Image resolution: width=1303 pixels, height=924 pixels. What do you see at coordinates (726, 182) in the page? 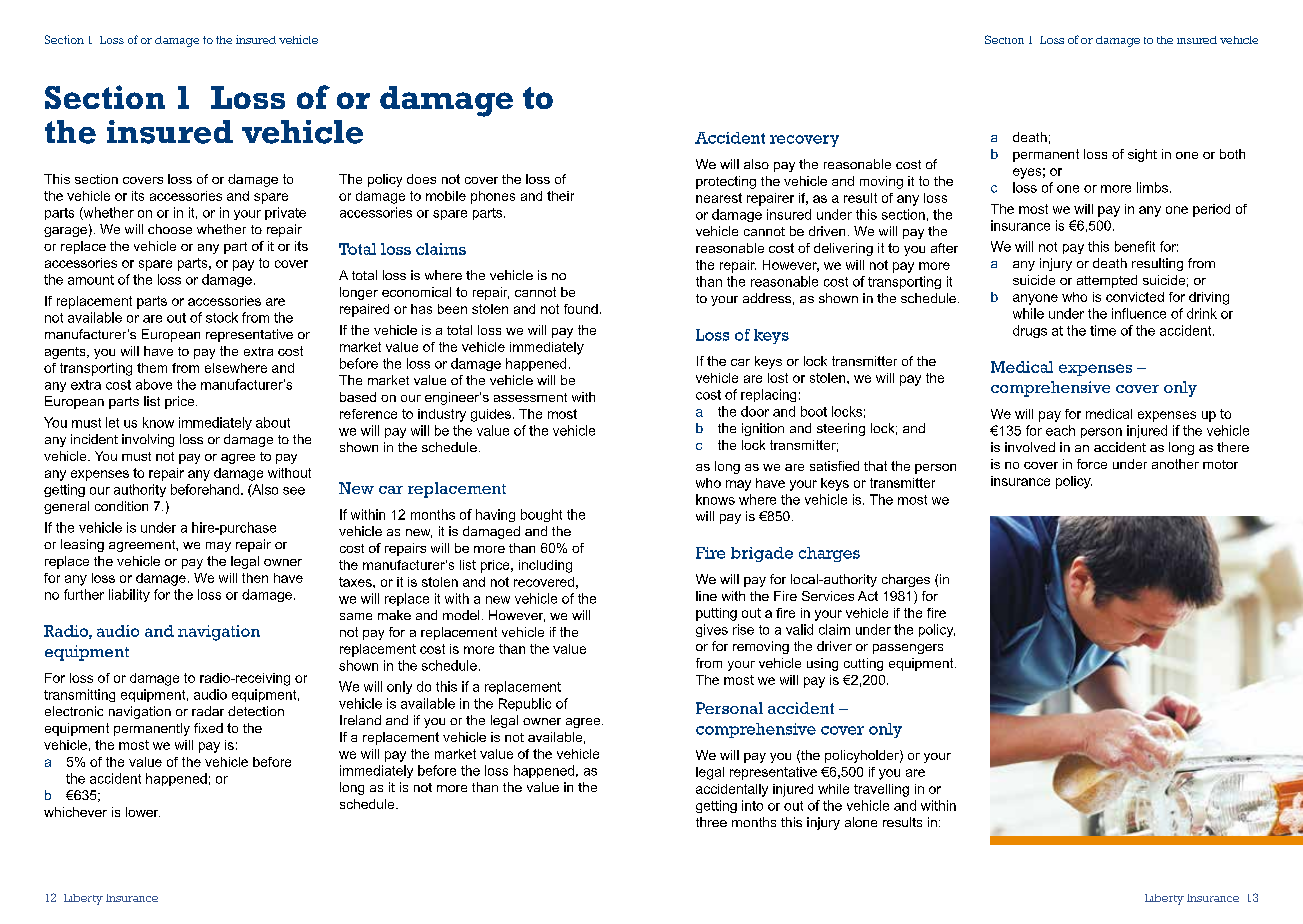
I see `protecting` at bounding box center [726, 182].
